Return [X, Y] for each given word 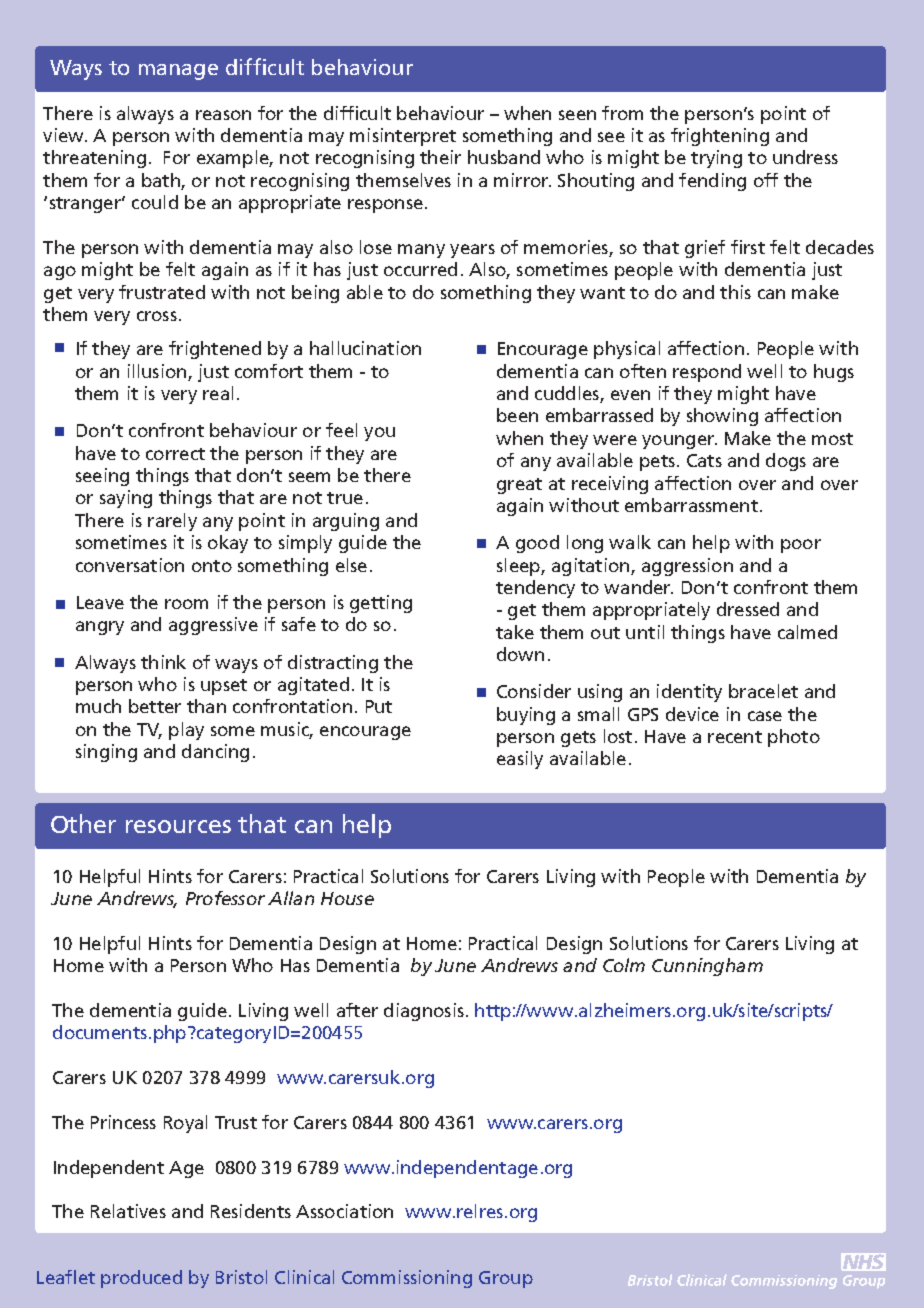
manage [178, 72]
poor [801, 546]
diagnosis [424, 1012]
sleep [519, 567]
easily [520, 760]
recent [735, 737]
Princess [123, 1122]
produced [141, 1279]
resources [178, 826]
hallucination [365, 348]
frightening [720, 137]
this [735, 292]
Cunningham [707, 967]
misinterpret [403, 137]
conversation [130, 565]
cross [157, 316]
